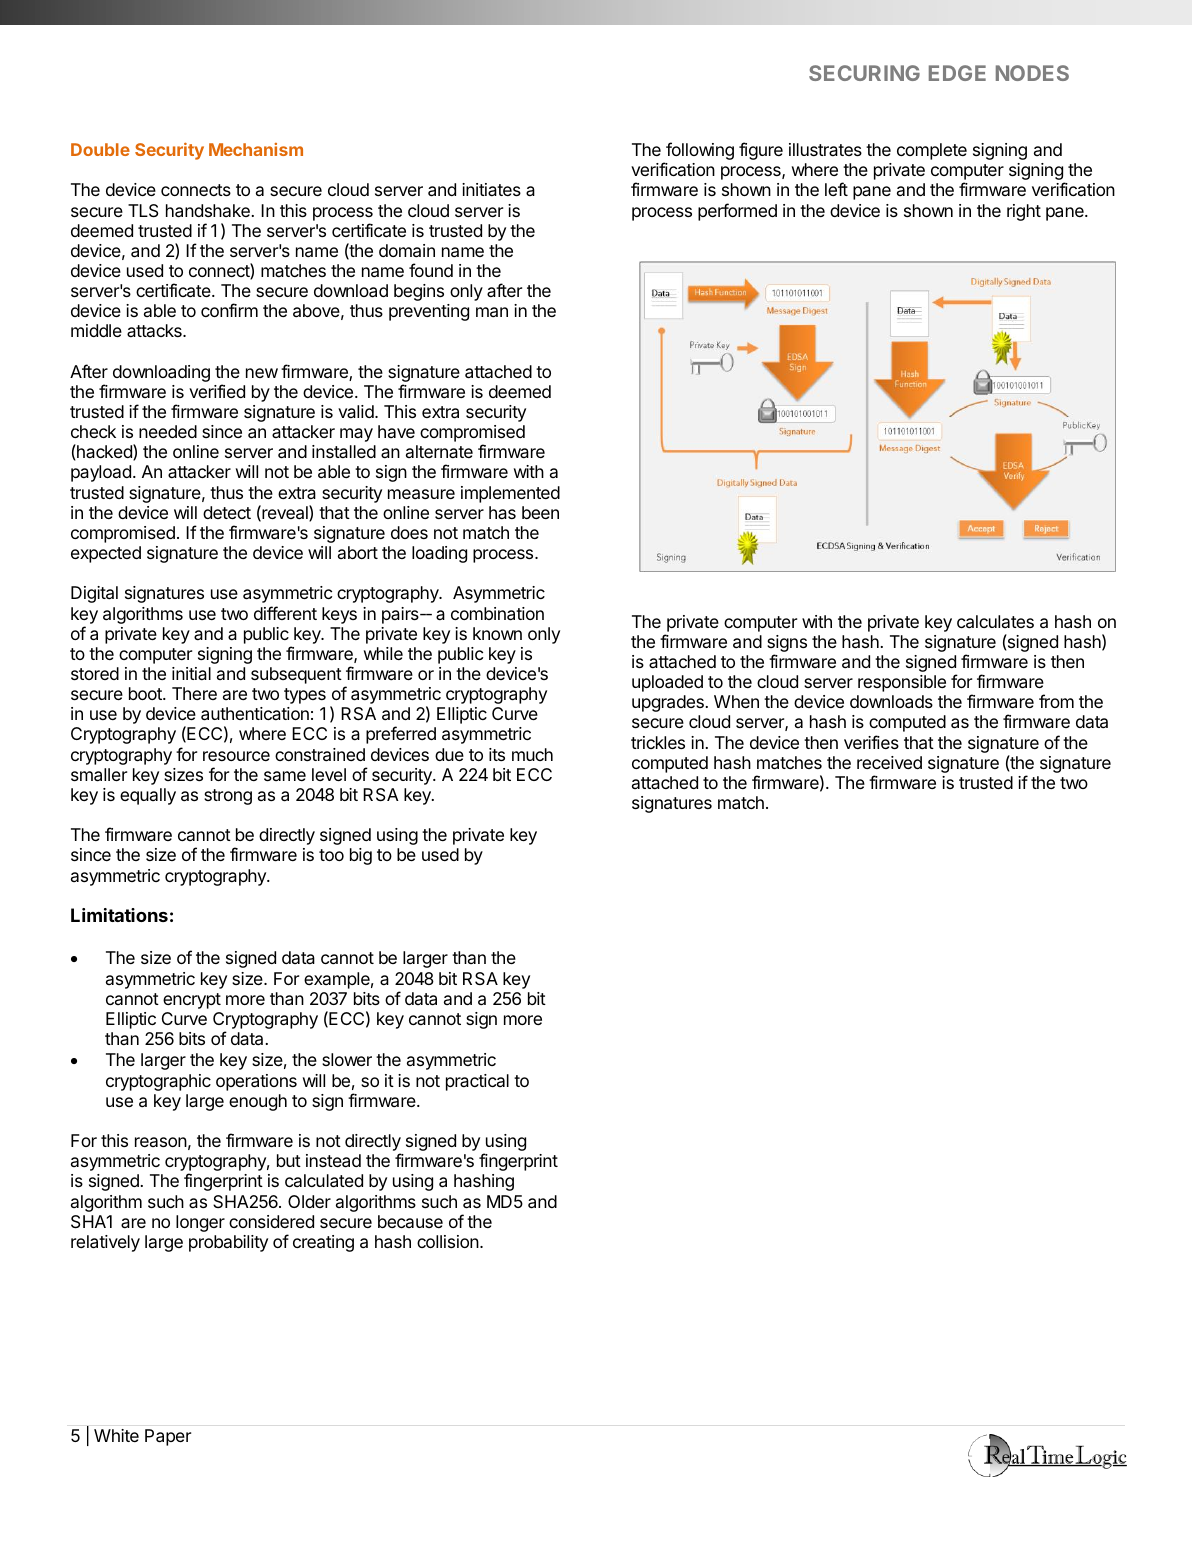  Describe the element at coordinates (410, 1221) in the page. I see `because` at that location.
